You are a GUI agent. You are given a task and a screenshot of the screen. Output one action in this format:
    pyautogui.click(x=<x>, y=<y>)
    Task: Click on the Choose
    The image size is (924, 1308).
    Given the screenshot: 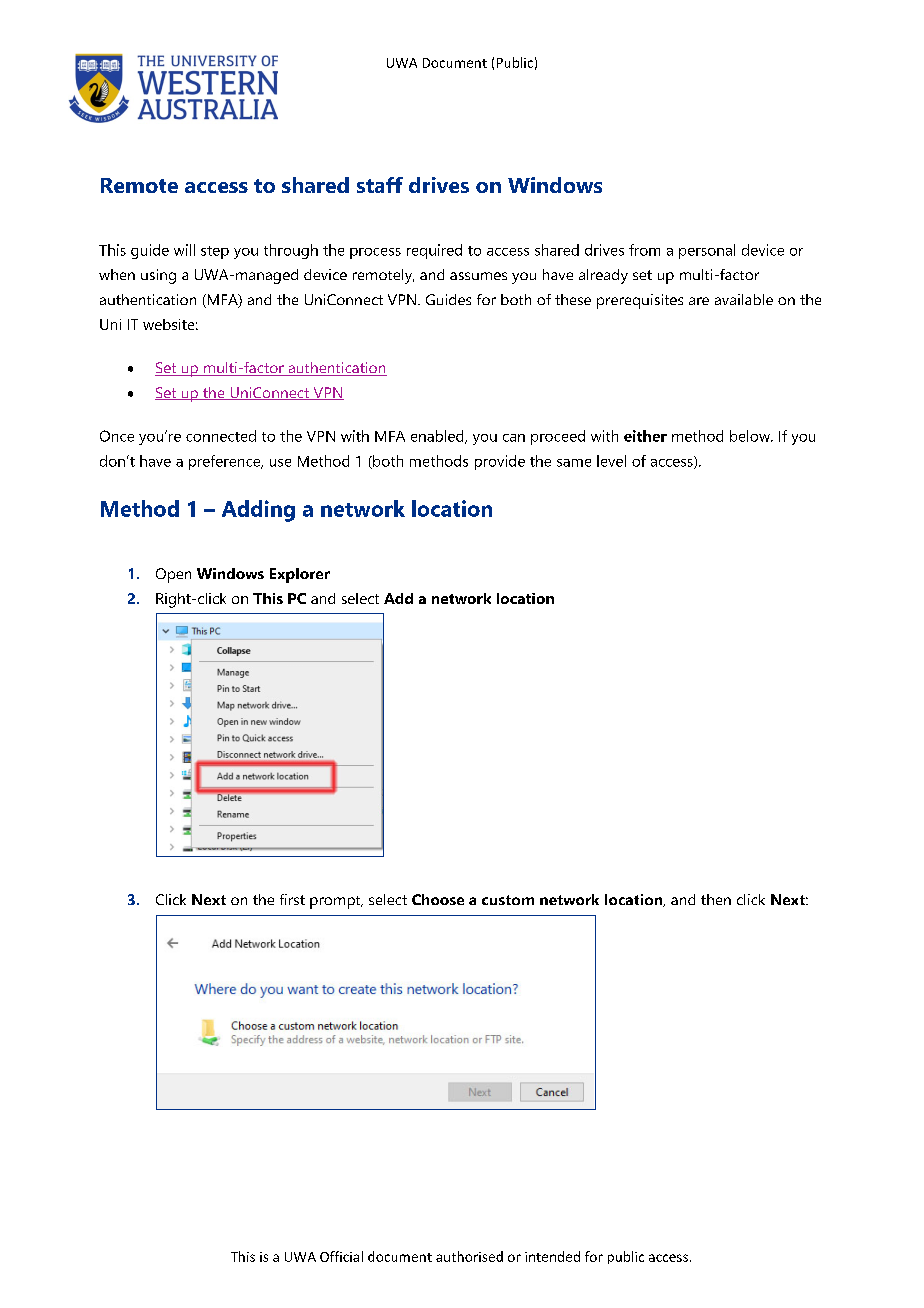 What is the action you would take?
    pyautogui.click(x=438, y=899)
